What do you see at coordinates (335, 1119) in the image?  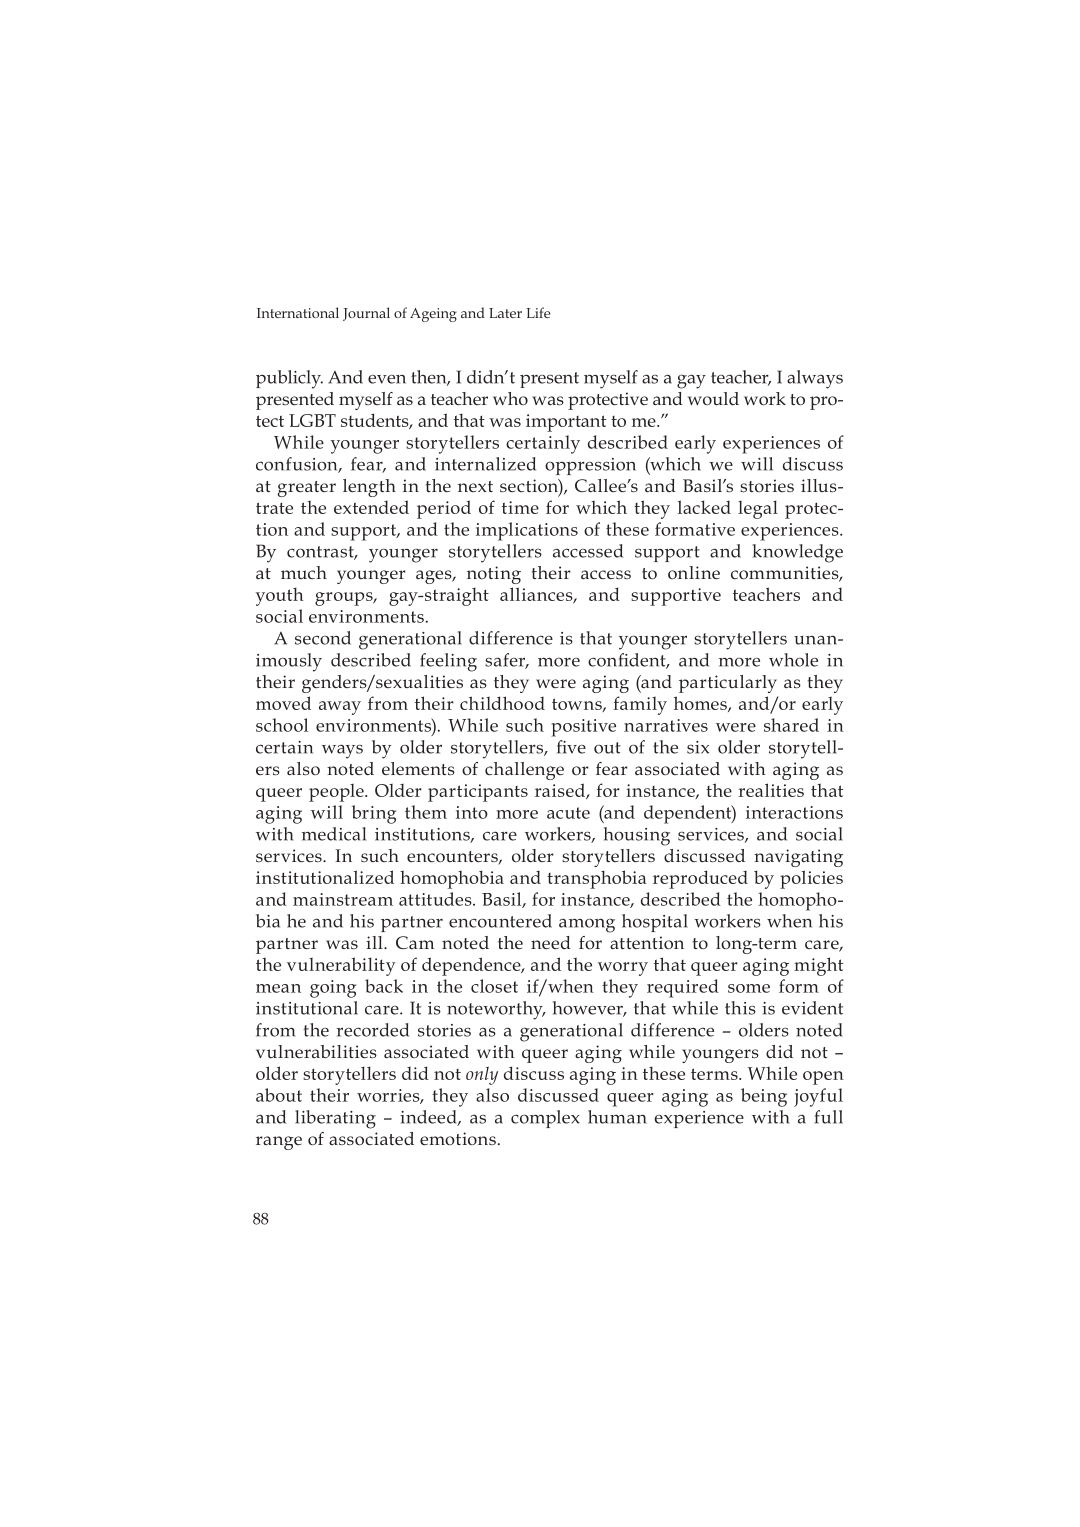 I see `liberating` at bounding box center [335, 1119].
